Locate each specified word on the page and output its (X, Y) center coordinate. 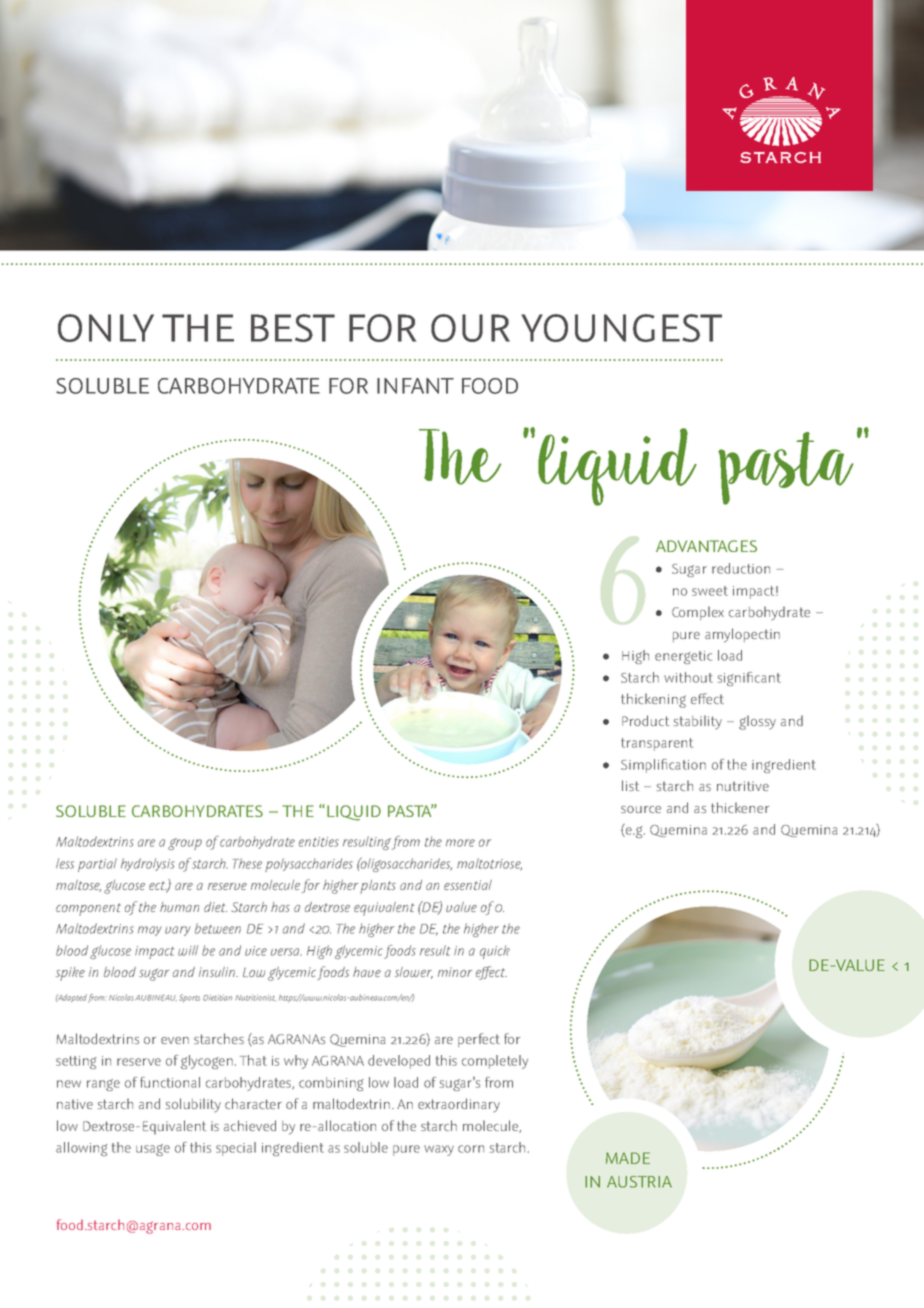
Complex (698, 613)
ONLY (106, 328)
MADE (628, 1158)
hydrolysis (148, 864)
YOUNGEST (621, 328)
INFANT (415, 386)
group (185, 844)
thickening (653, 700)
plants (378, 887)
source (641, 809)
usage (153, 1150)
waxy (439, 1150)
